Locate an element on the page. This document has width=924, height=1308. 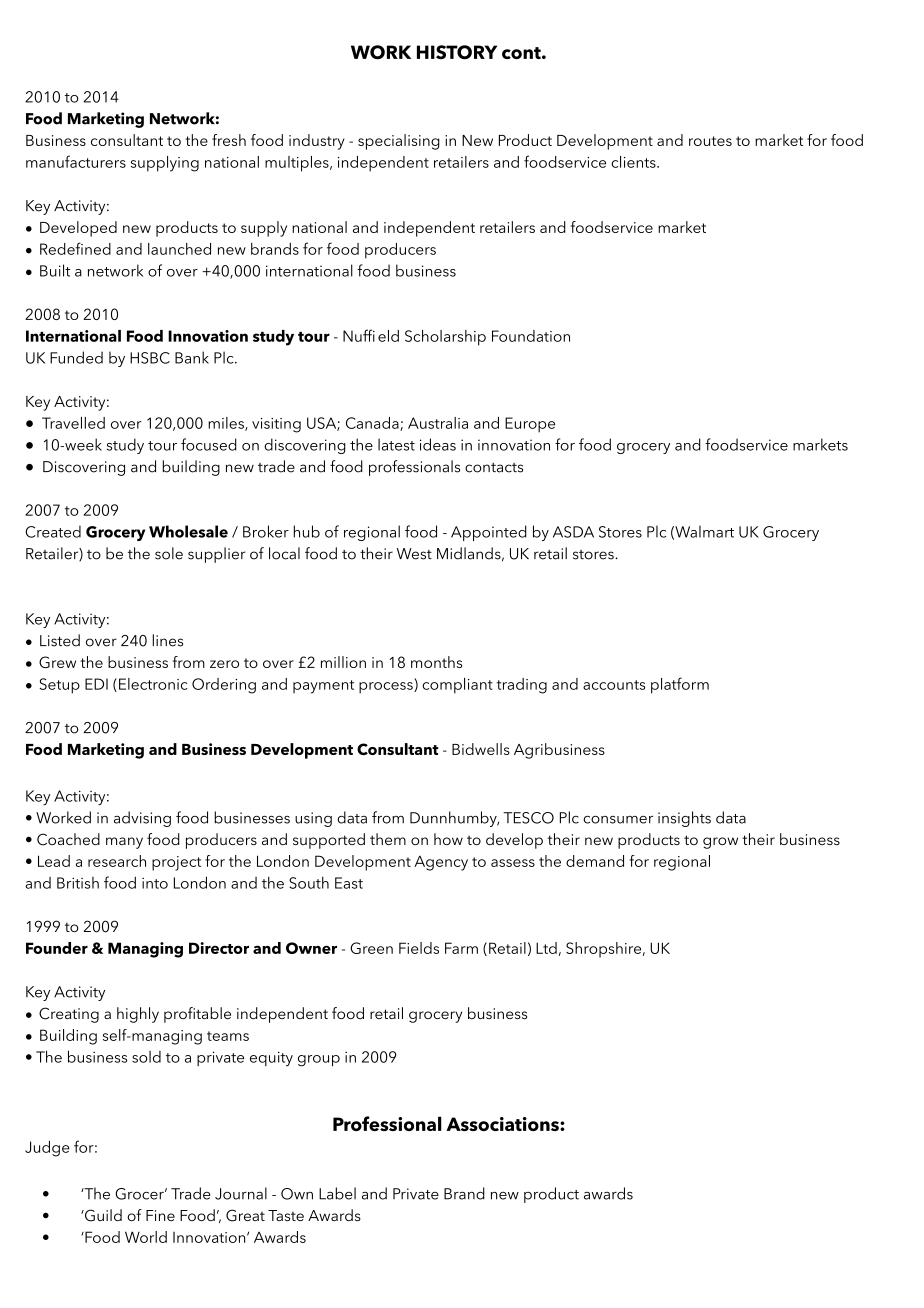
lines is located at coordinates (167, 640).
